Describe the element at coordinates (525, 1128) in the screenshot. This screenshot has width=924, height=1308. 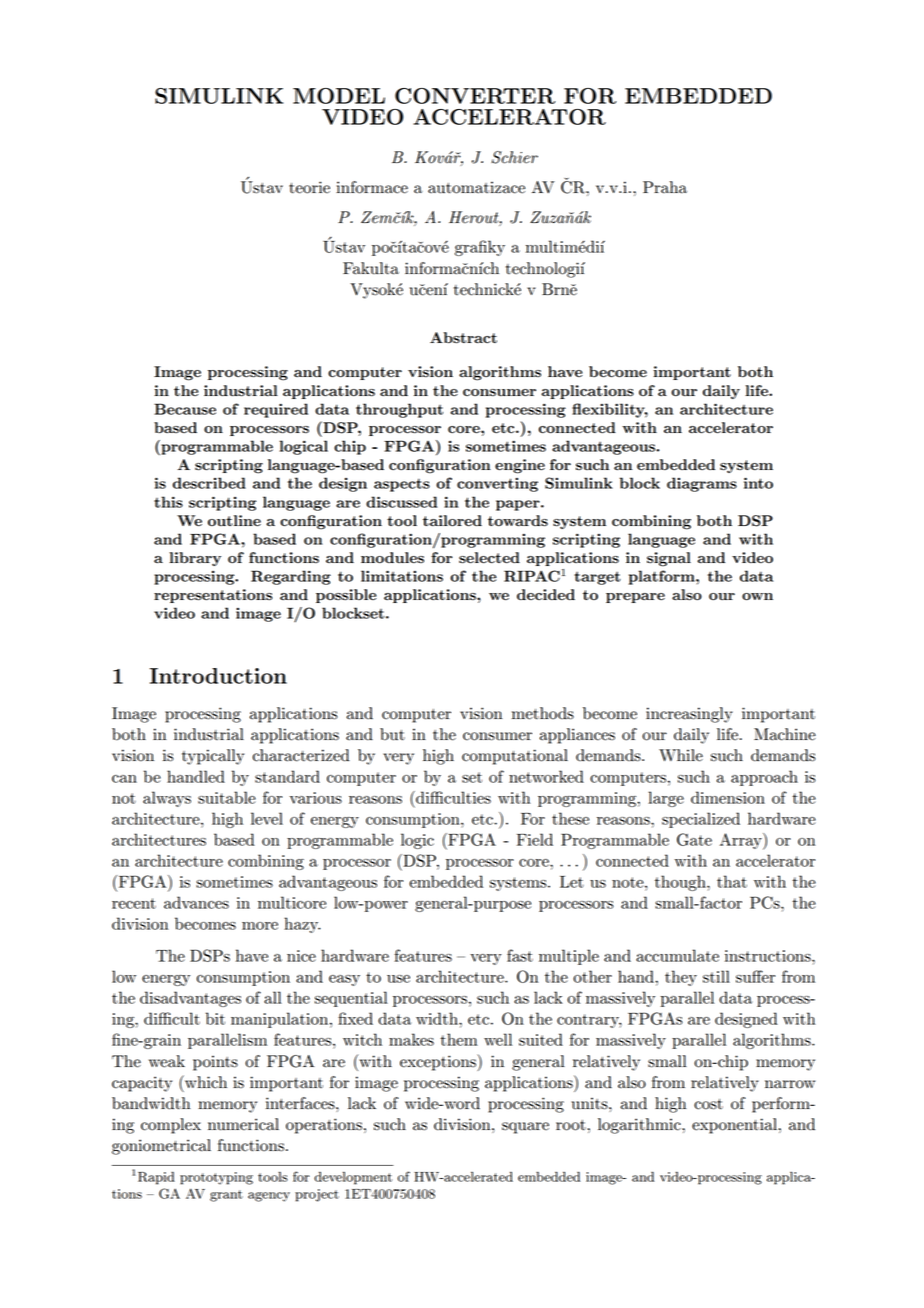
I see `square` at that location.
